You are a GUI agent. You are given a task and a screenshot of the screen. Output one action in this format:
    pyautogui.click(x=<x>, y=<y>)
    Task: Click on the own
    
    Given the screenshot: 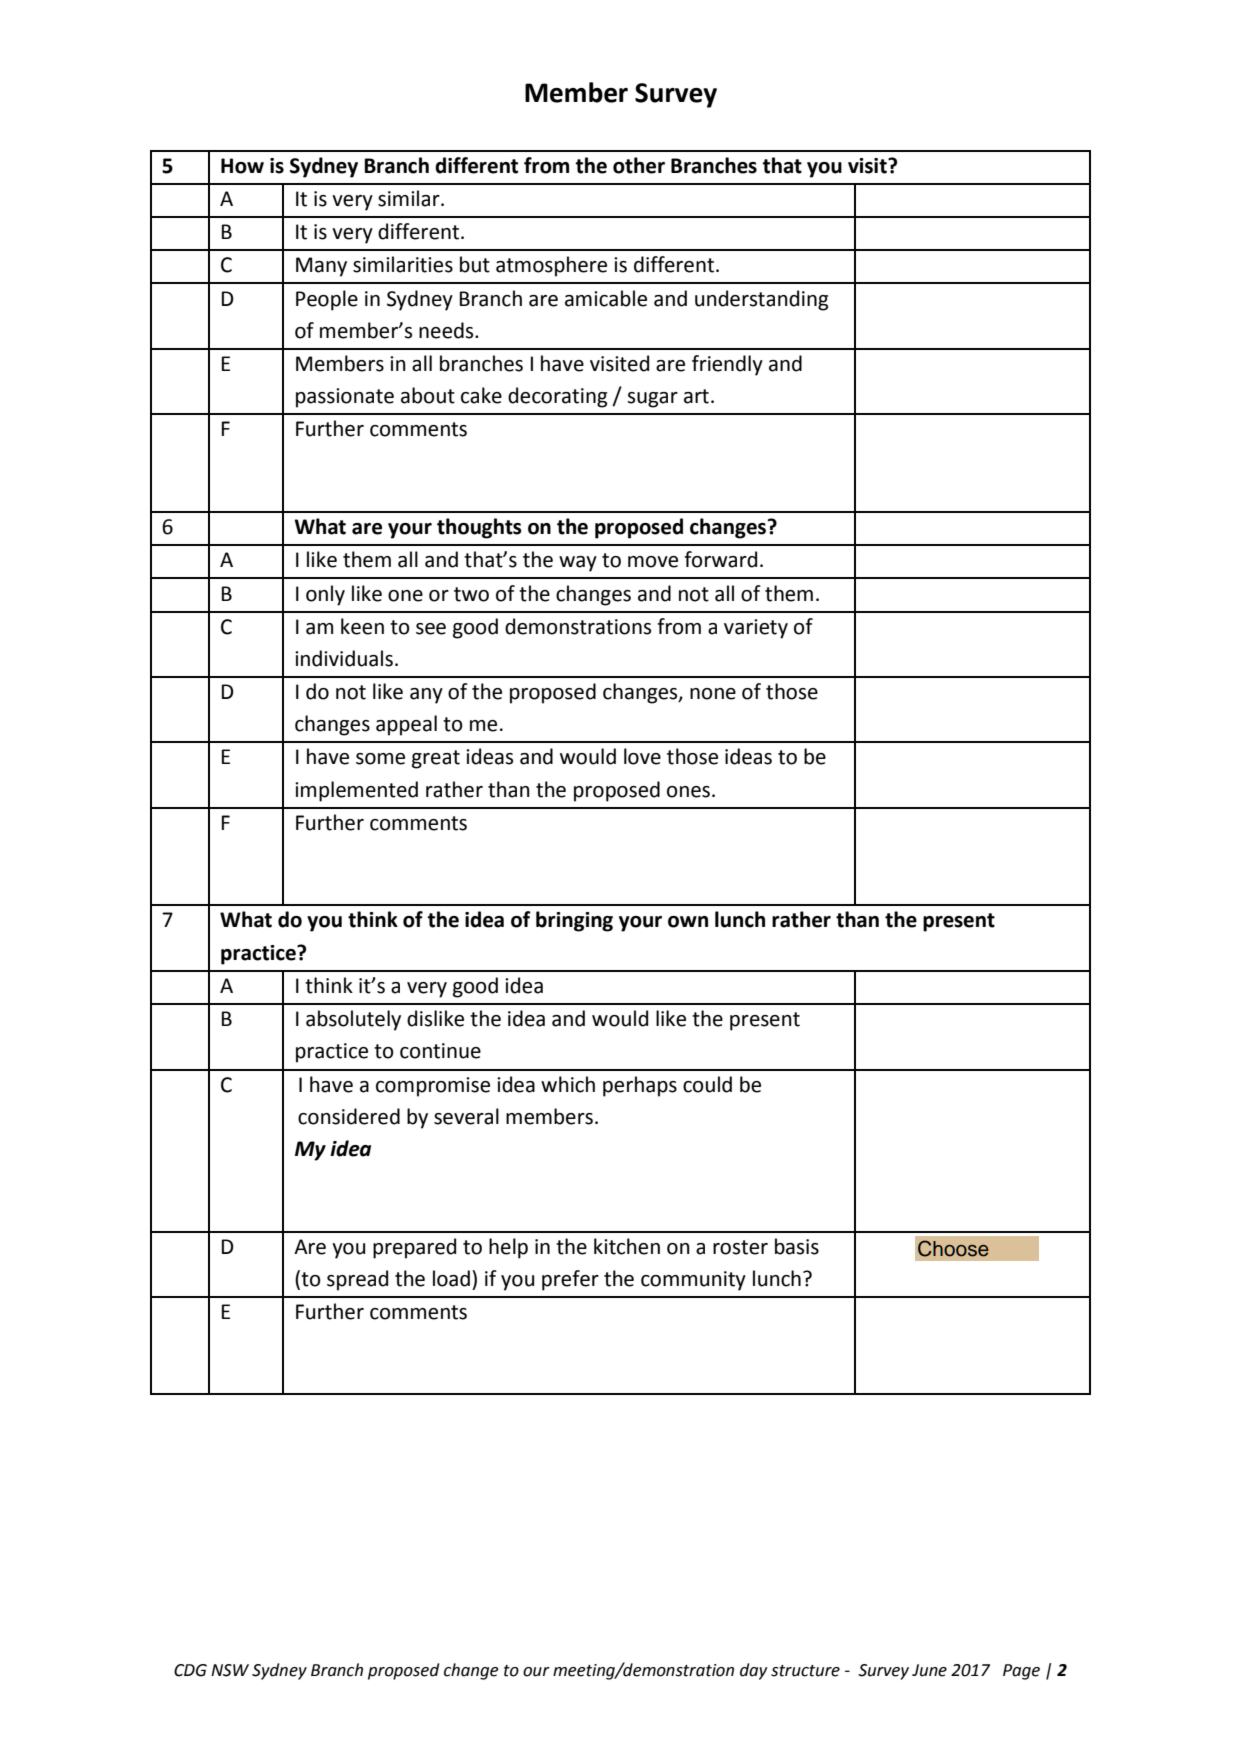 What is the action you would take?
    pyautogui.click(x=688, y=922)
